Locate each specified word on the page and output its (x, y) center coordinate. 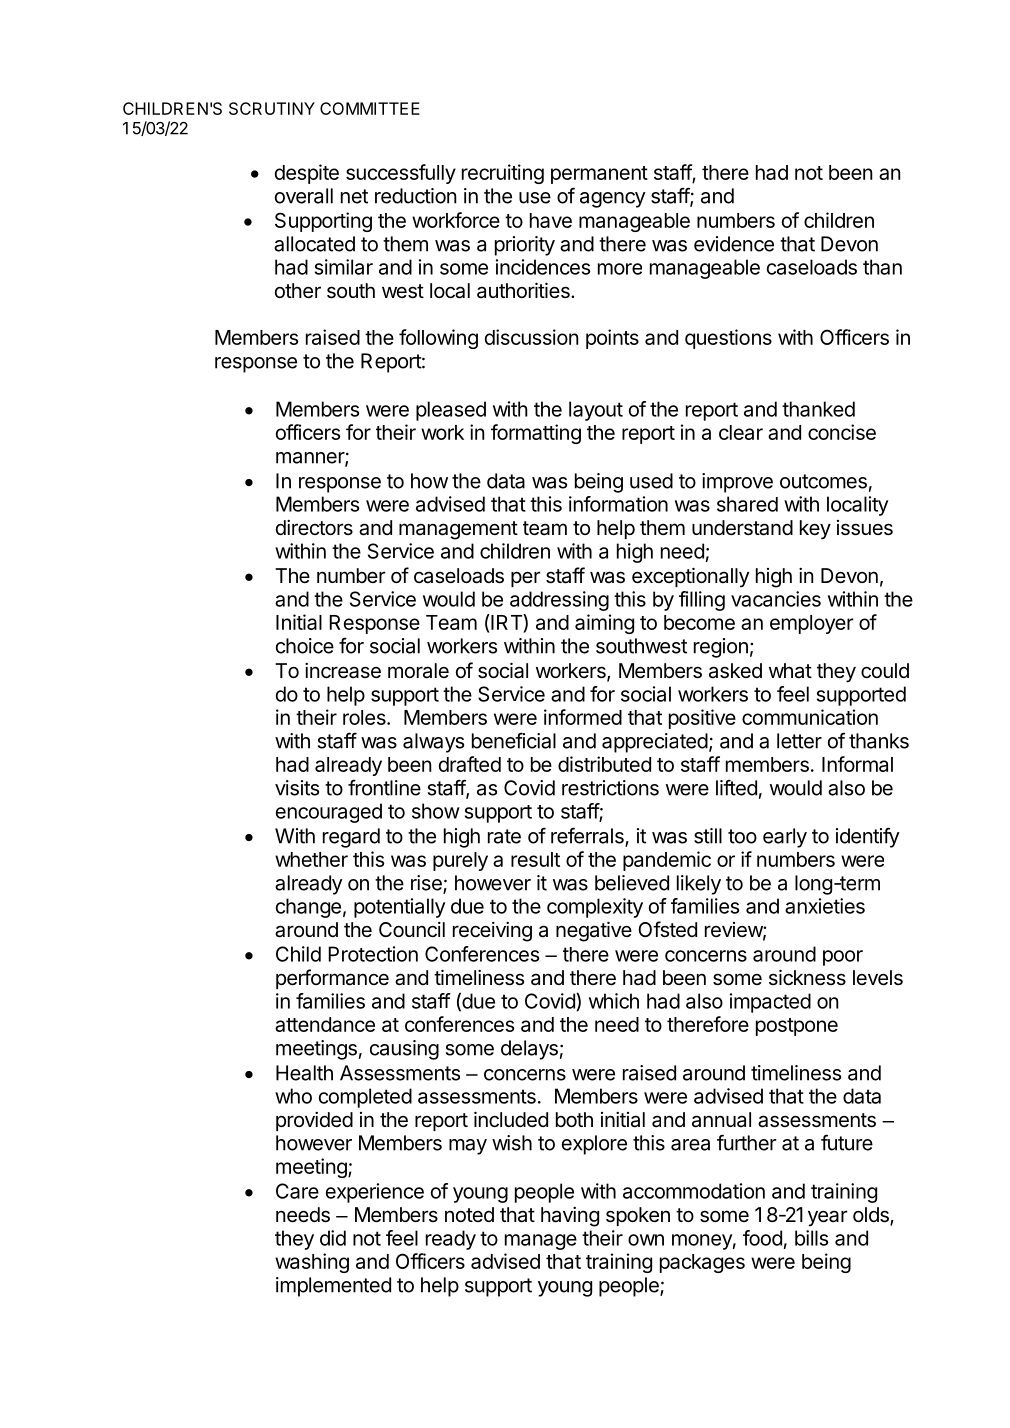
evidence (734, 244)
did (333, 1238)
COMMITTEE (370, 108)
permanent (599, 175)
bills (811, 1238)
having (570, 1217)
